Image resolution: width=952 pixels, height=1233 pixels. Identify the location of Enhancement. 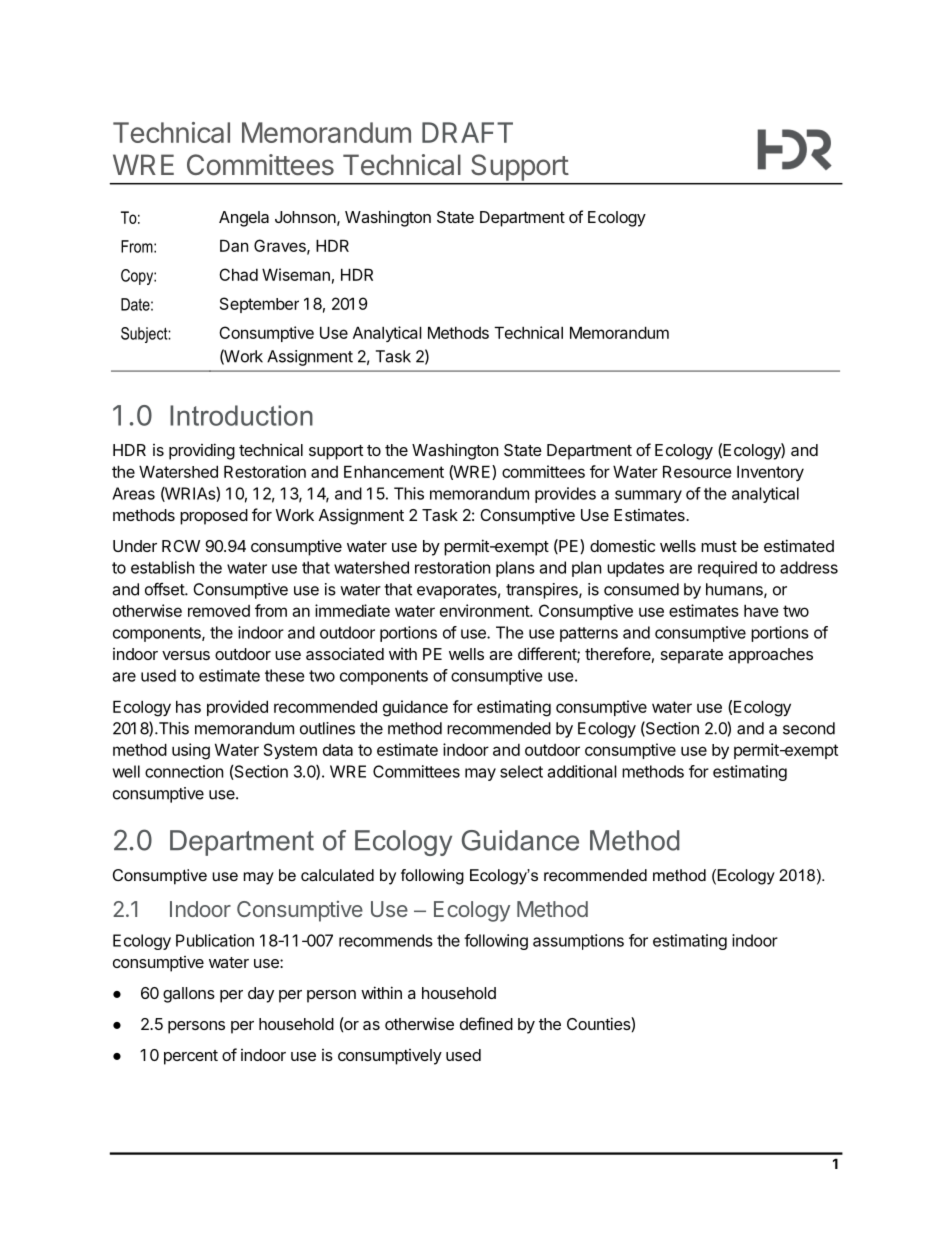
(394, 471).
